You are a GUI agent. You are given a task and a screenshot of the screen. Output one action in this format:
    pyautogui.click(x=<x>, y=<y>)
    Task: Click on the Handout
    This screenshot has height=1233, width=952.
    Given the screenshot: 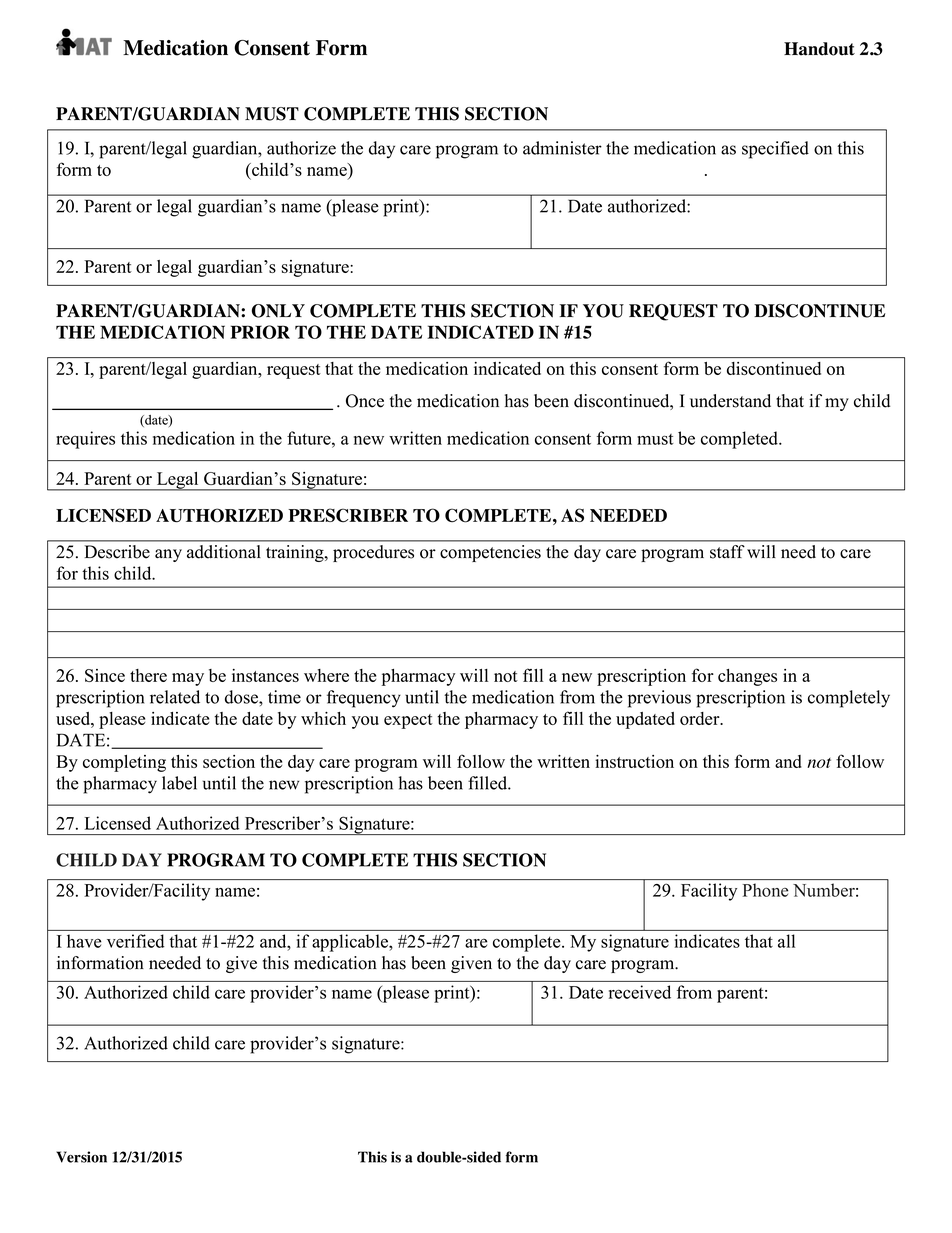 What is the action you would take?
    pyautogui.click(x=819, y=49)
